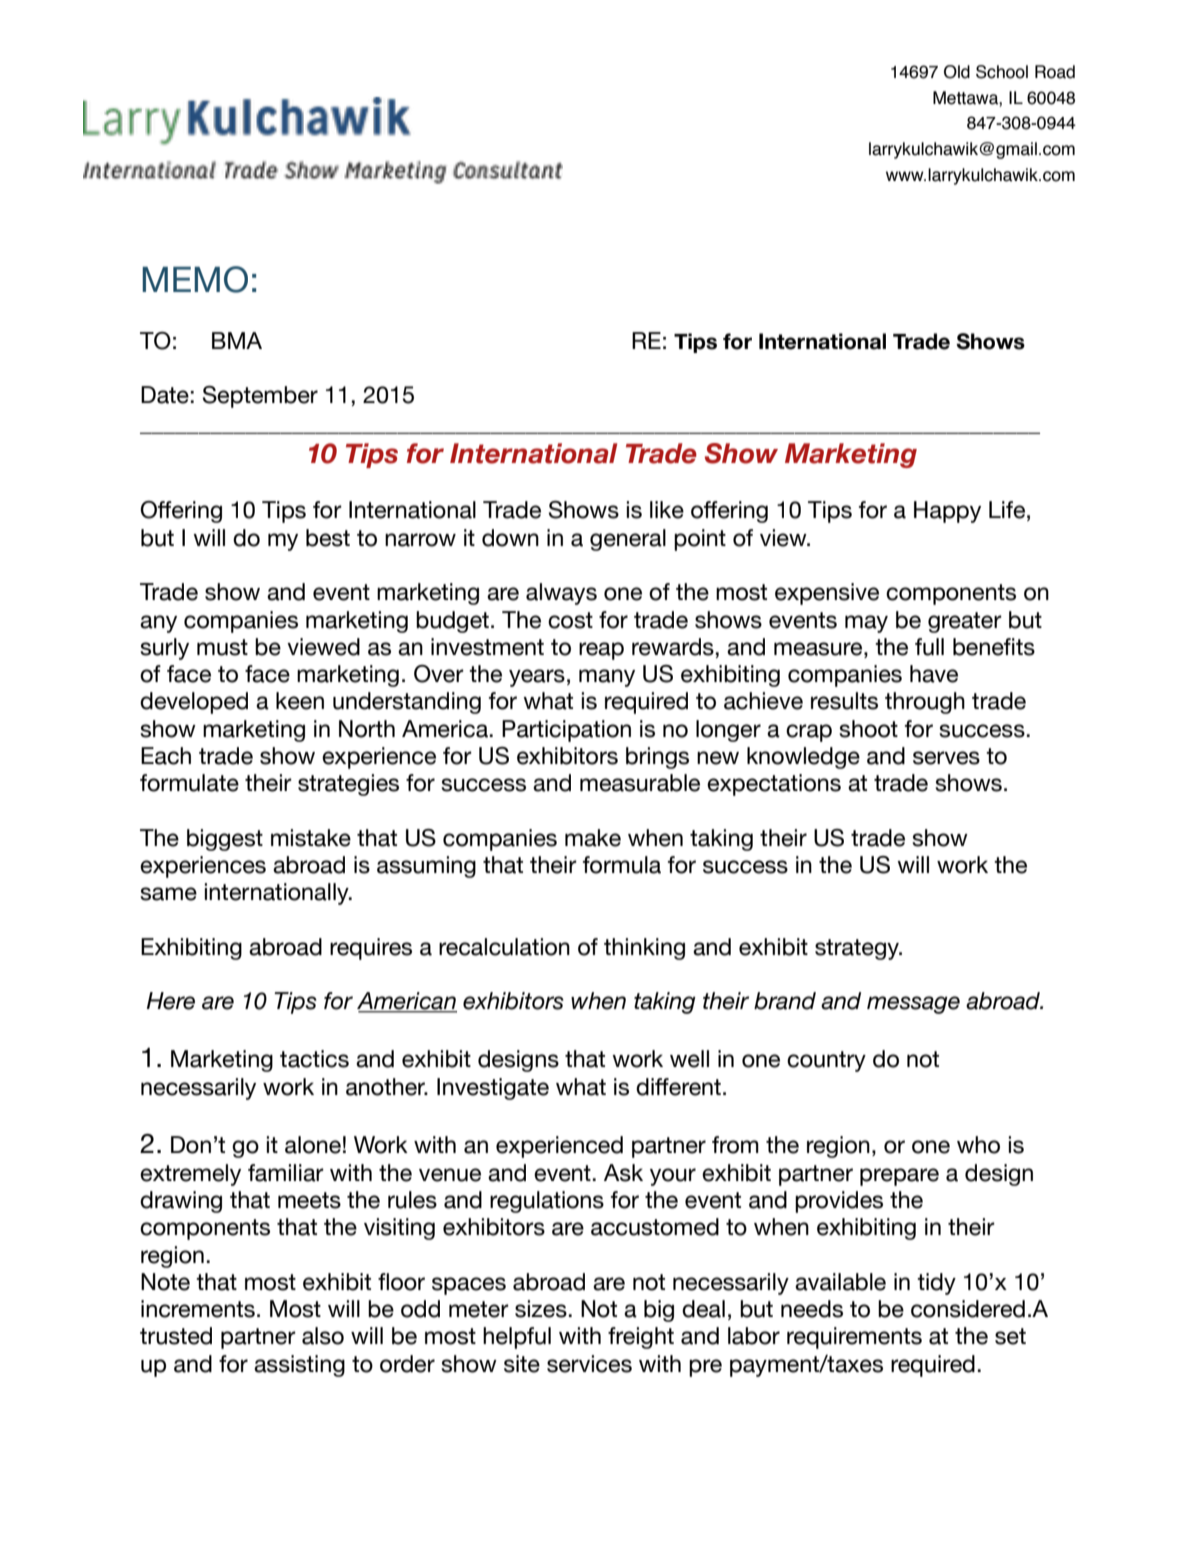 This screenshot has height=1543, width=1192. Describe the element at coordinates (168, 894) in the screenshot. I see `same` at that location.
